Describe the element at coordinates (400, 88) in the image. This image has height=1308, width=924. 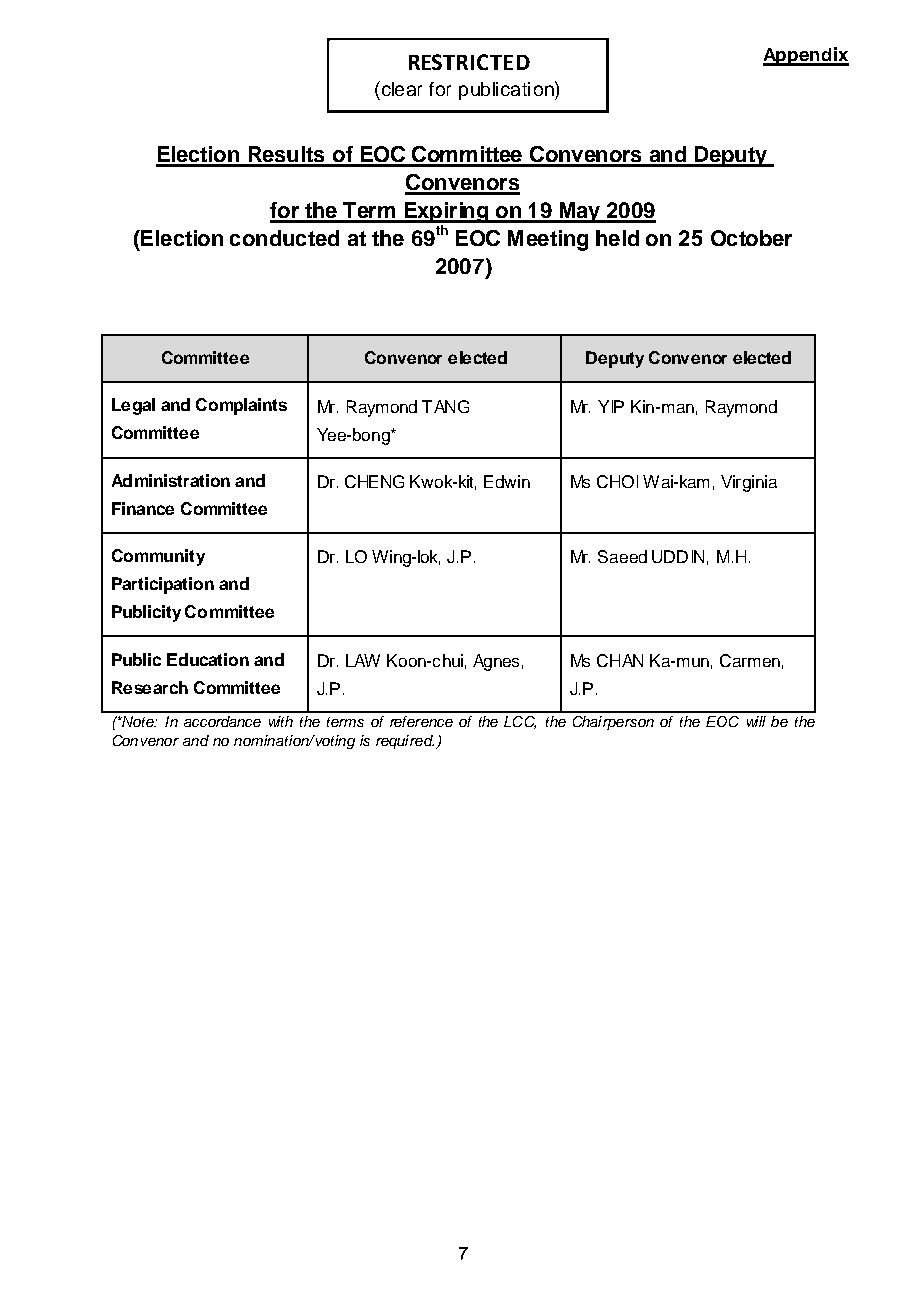
I see `clear` at that location.
